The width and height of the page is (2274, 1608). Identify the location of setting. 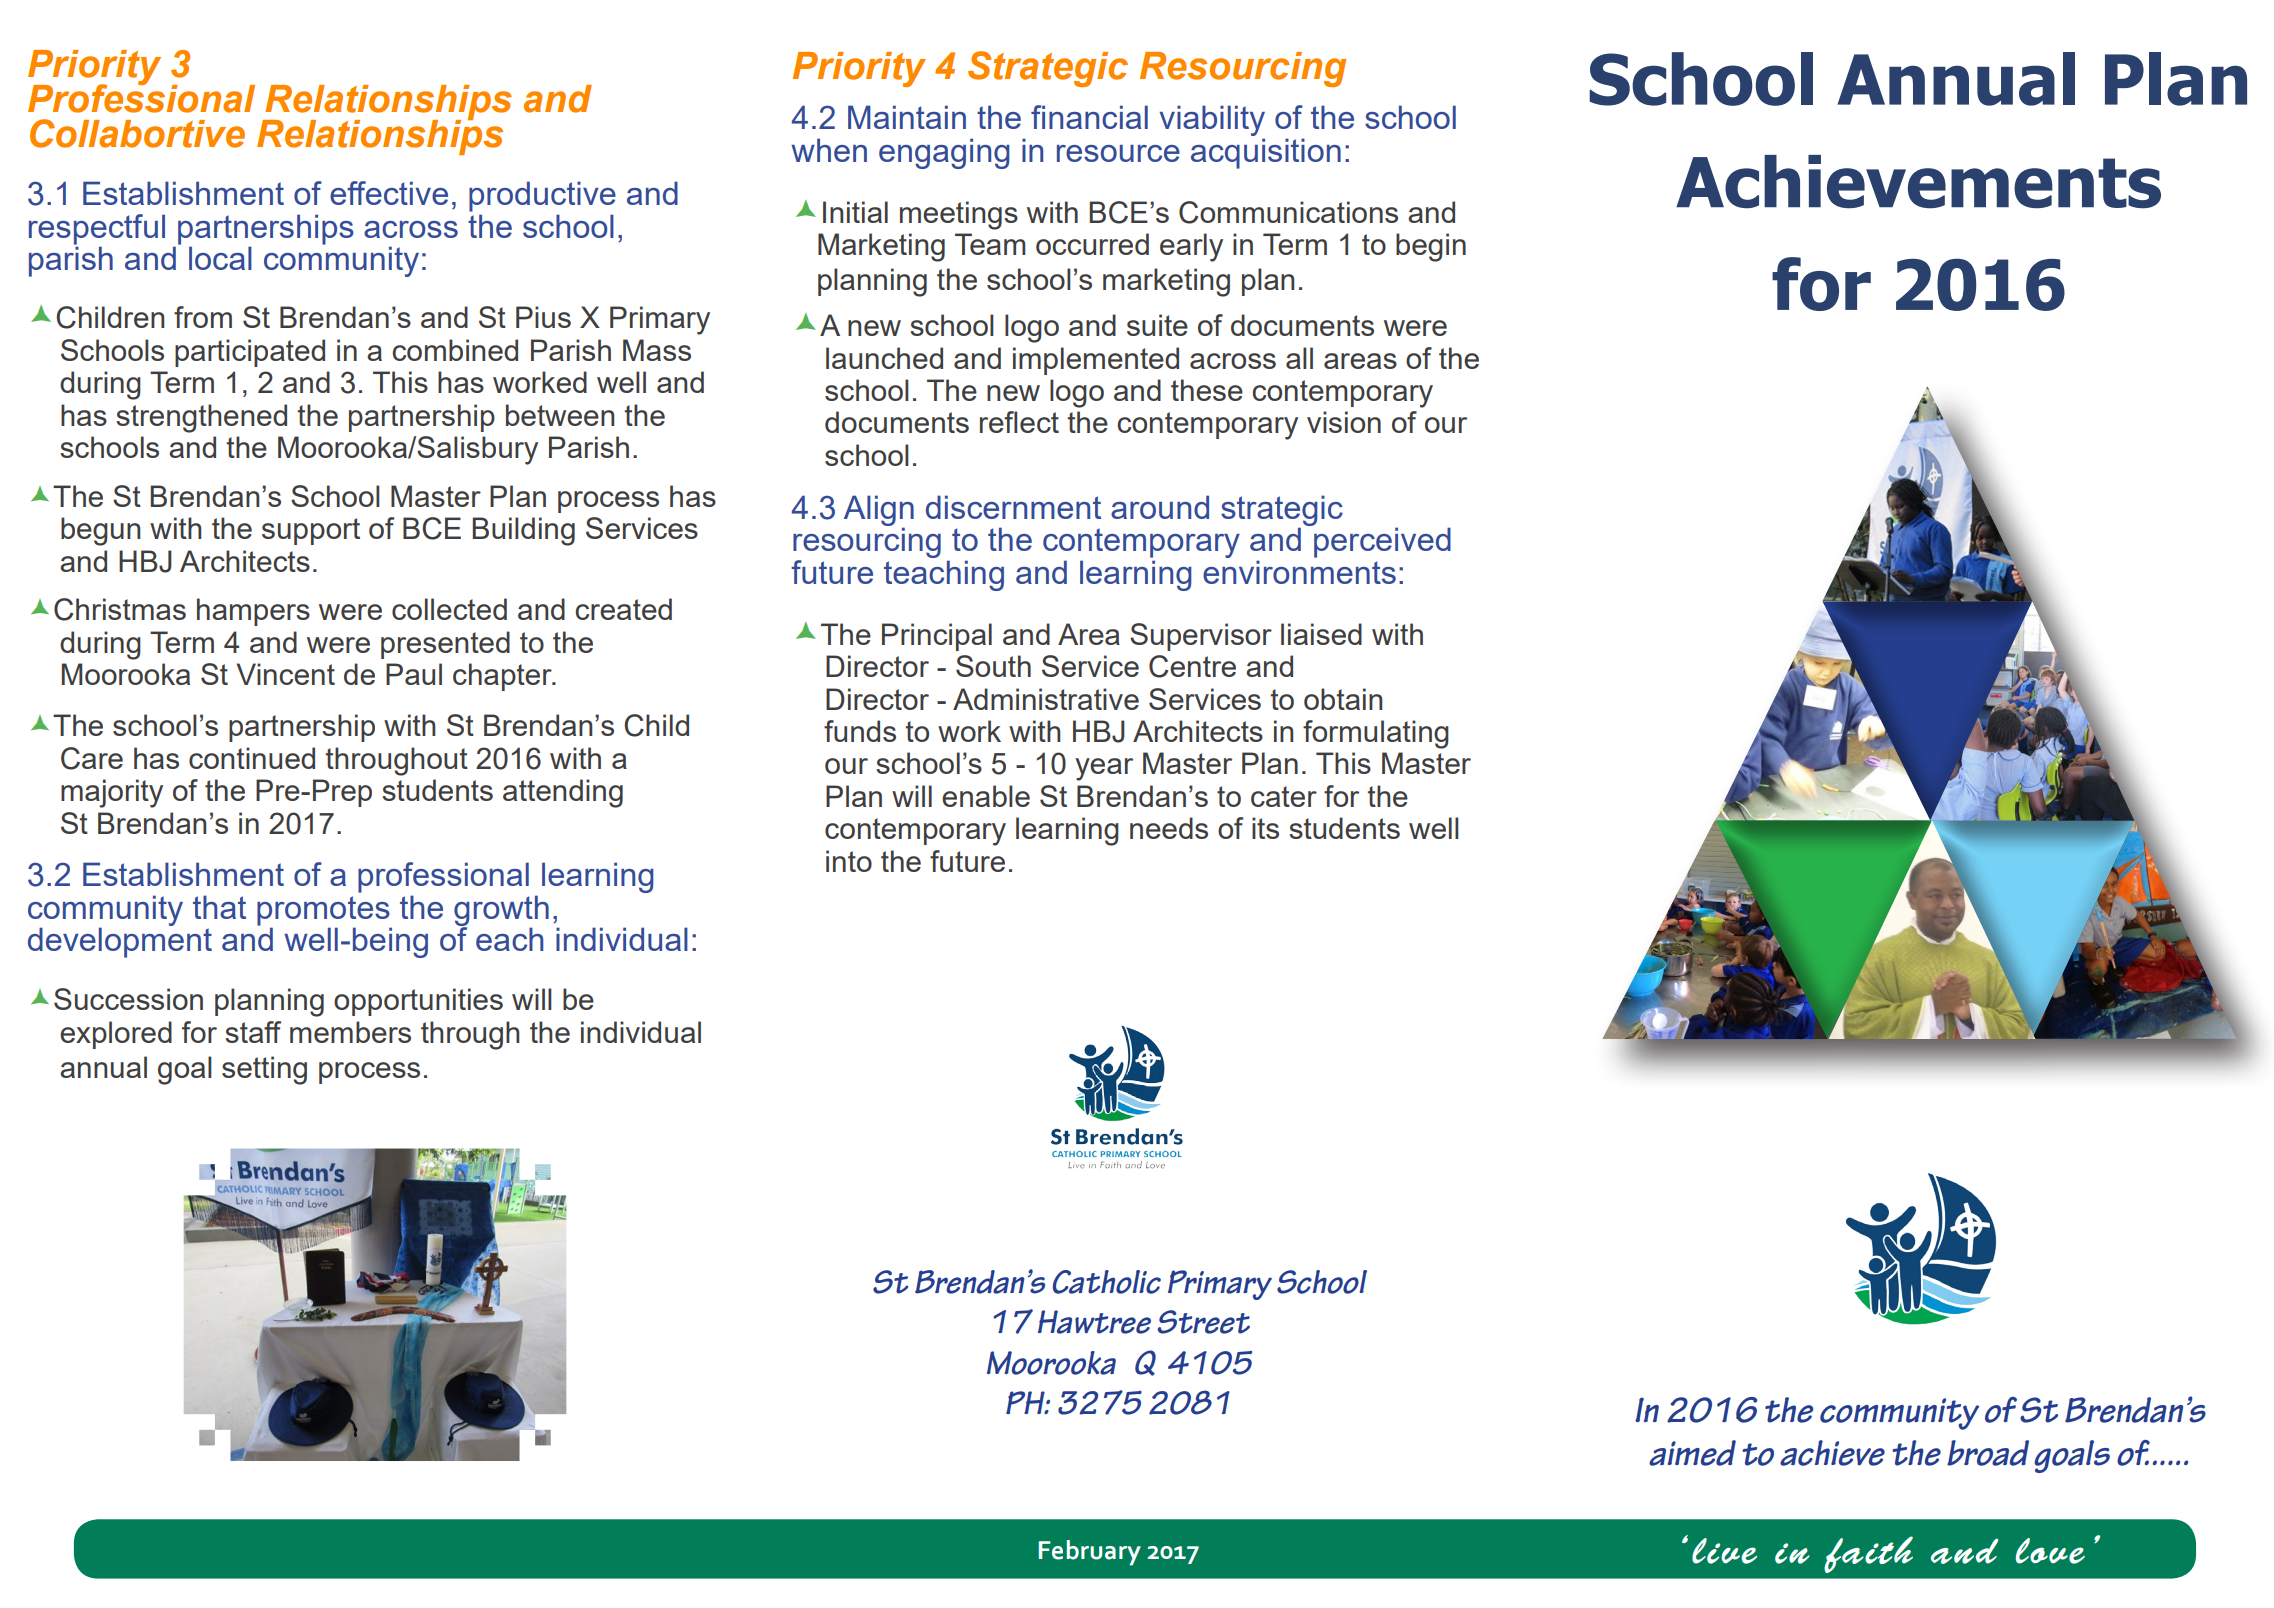
(264, 1070).
